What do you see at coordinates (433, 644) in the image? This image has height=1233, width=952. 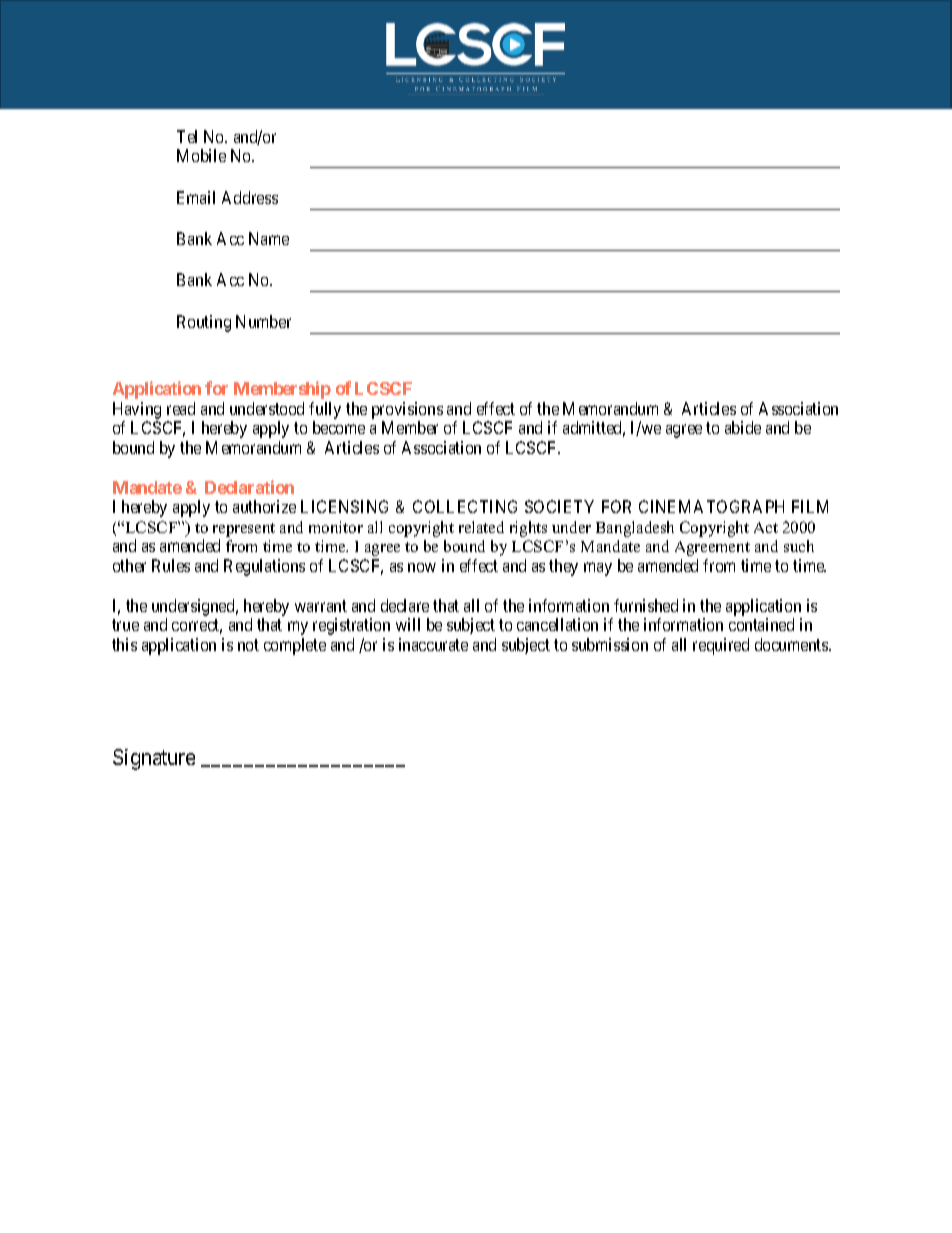 I see `inaccurate` at bounding box center [433, 644].
